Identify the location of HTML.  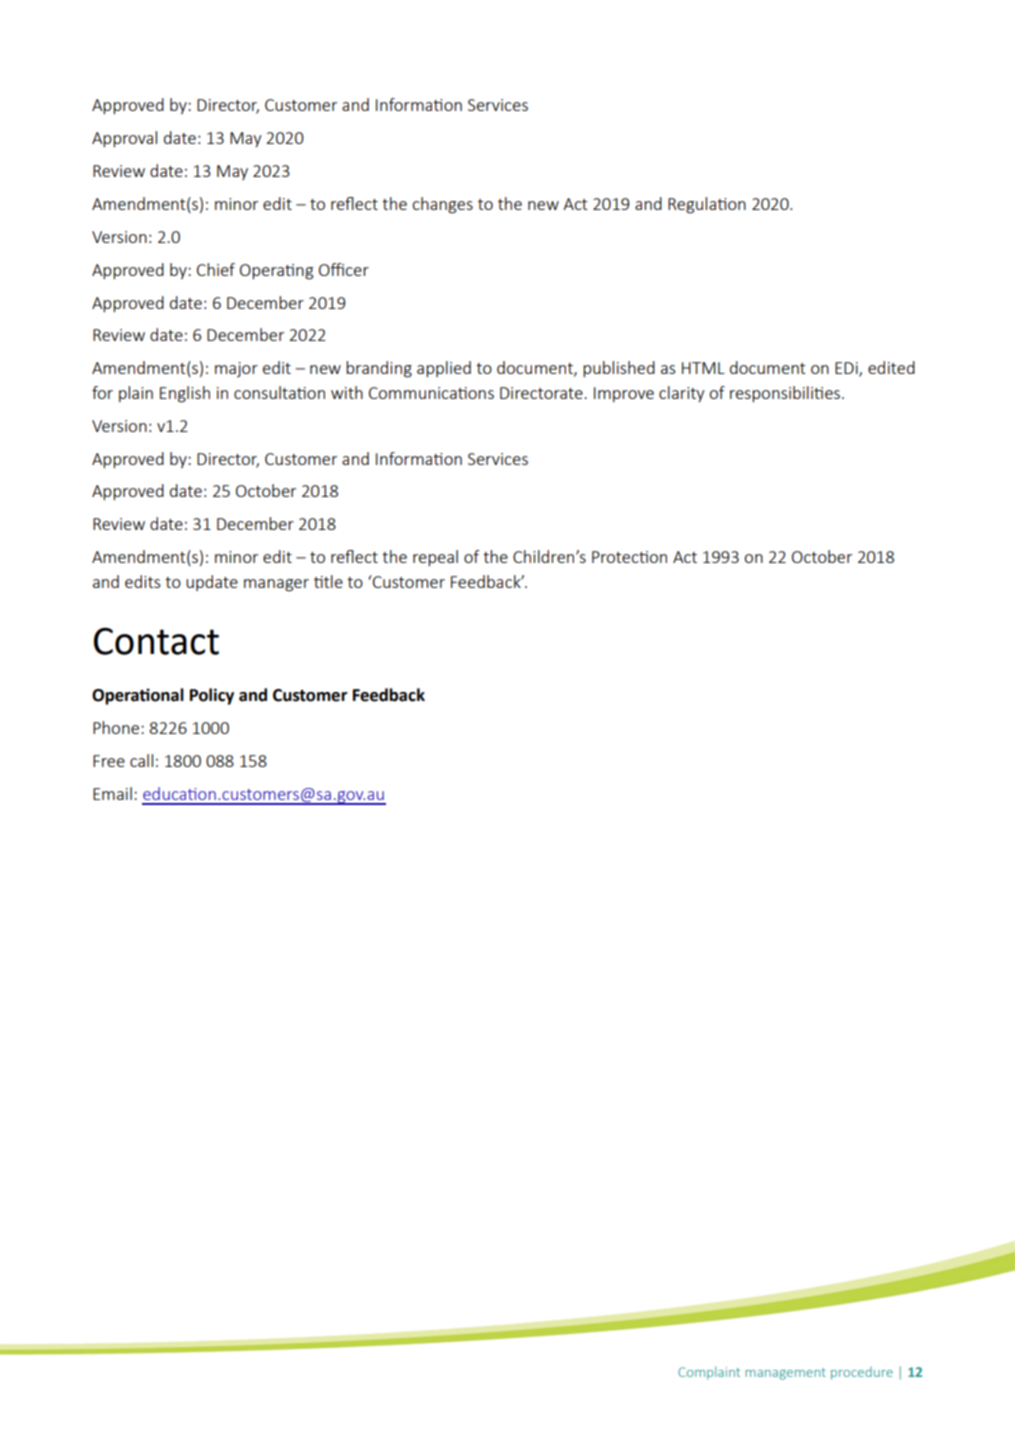
(703, 368).
